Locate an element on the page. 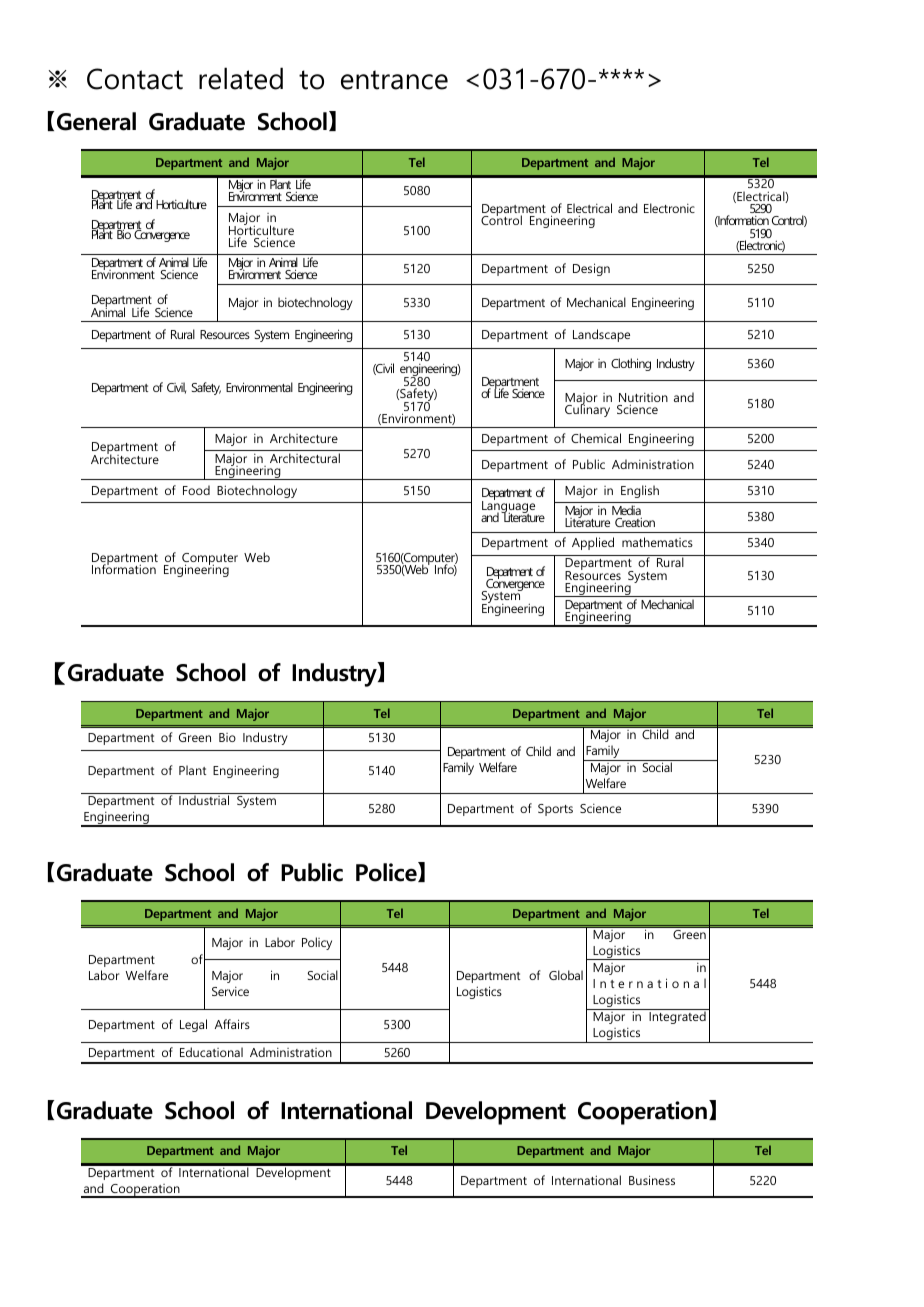 The width and height of the page is (924, 1307). Service is located at coordinates (230, 991).
